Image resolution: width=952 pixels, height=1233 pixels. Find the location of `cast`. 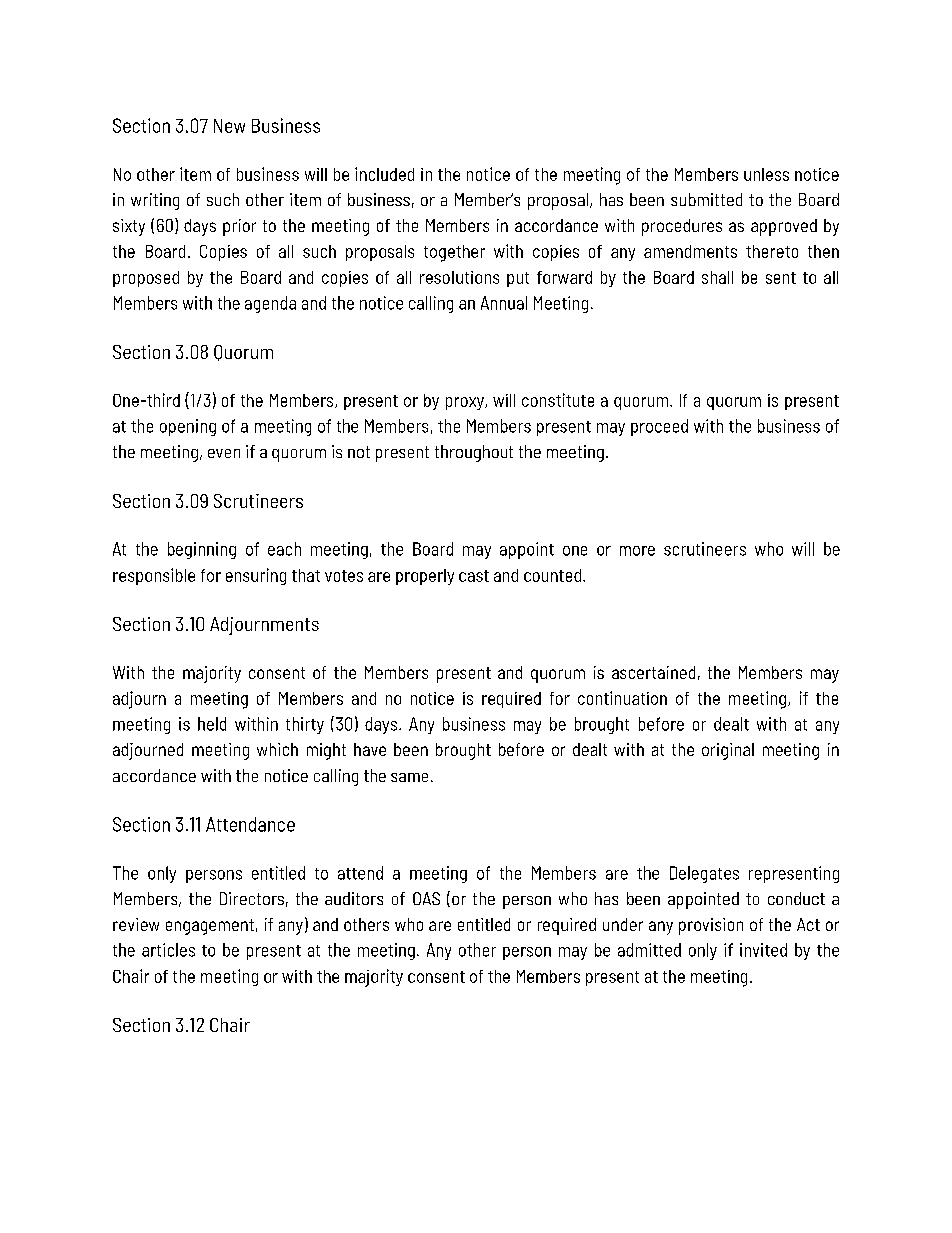

cast is located at coordinates (474, 576).
